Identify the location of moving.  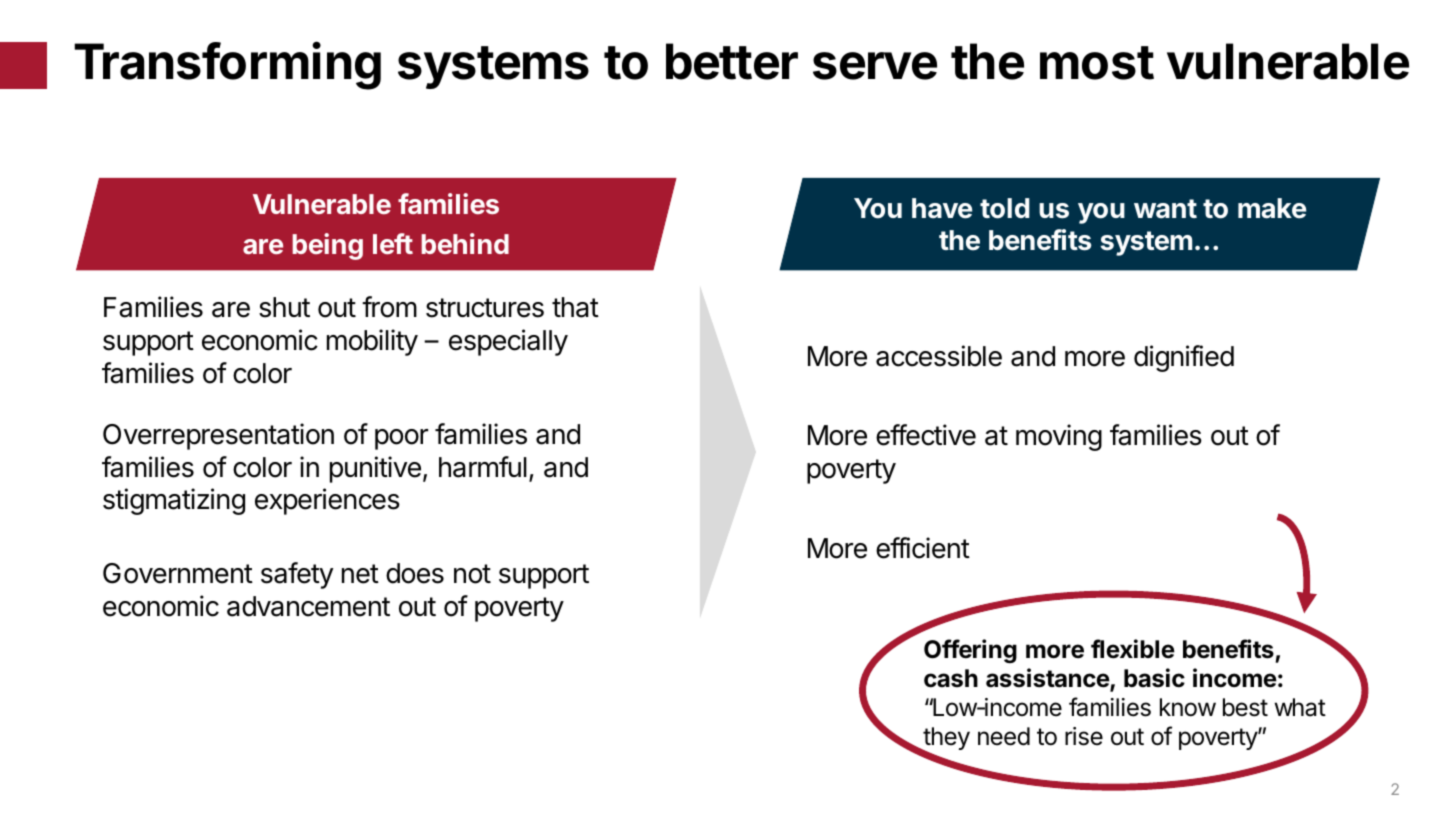
(1059, 437).
